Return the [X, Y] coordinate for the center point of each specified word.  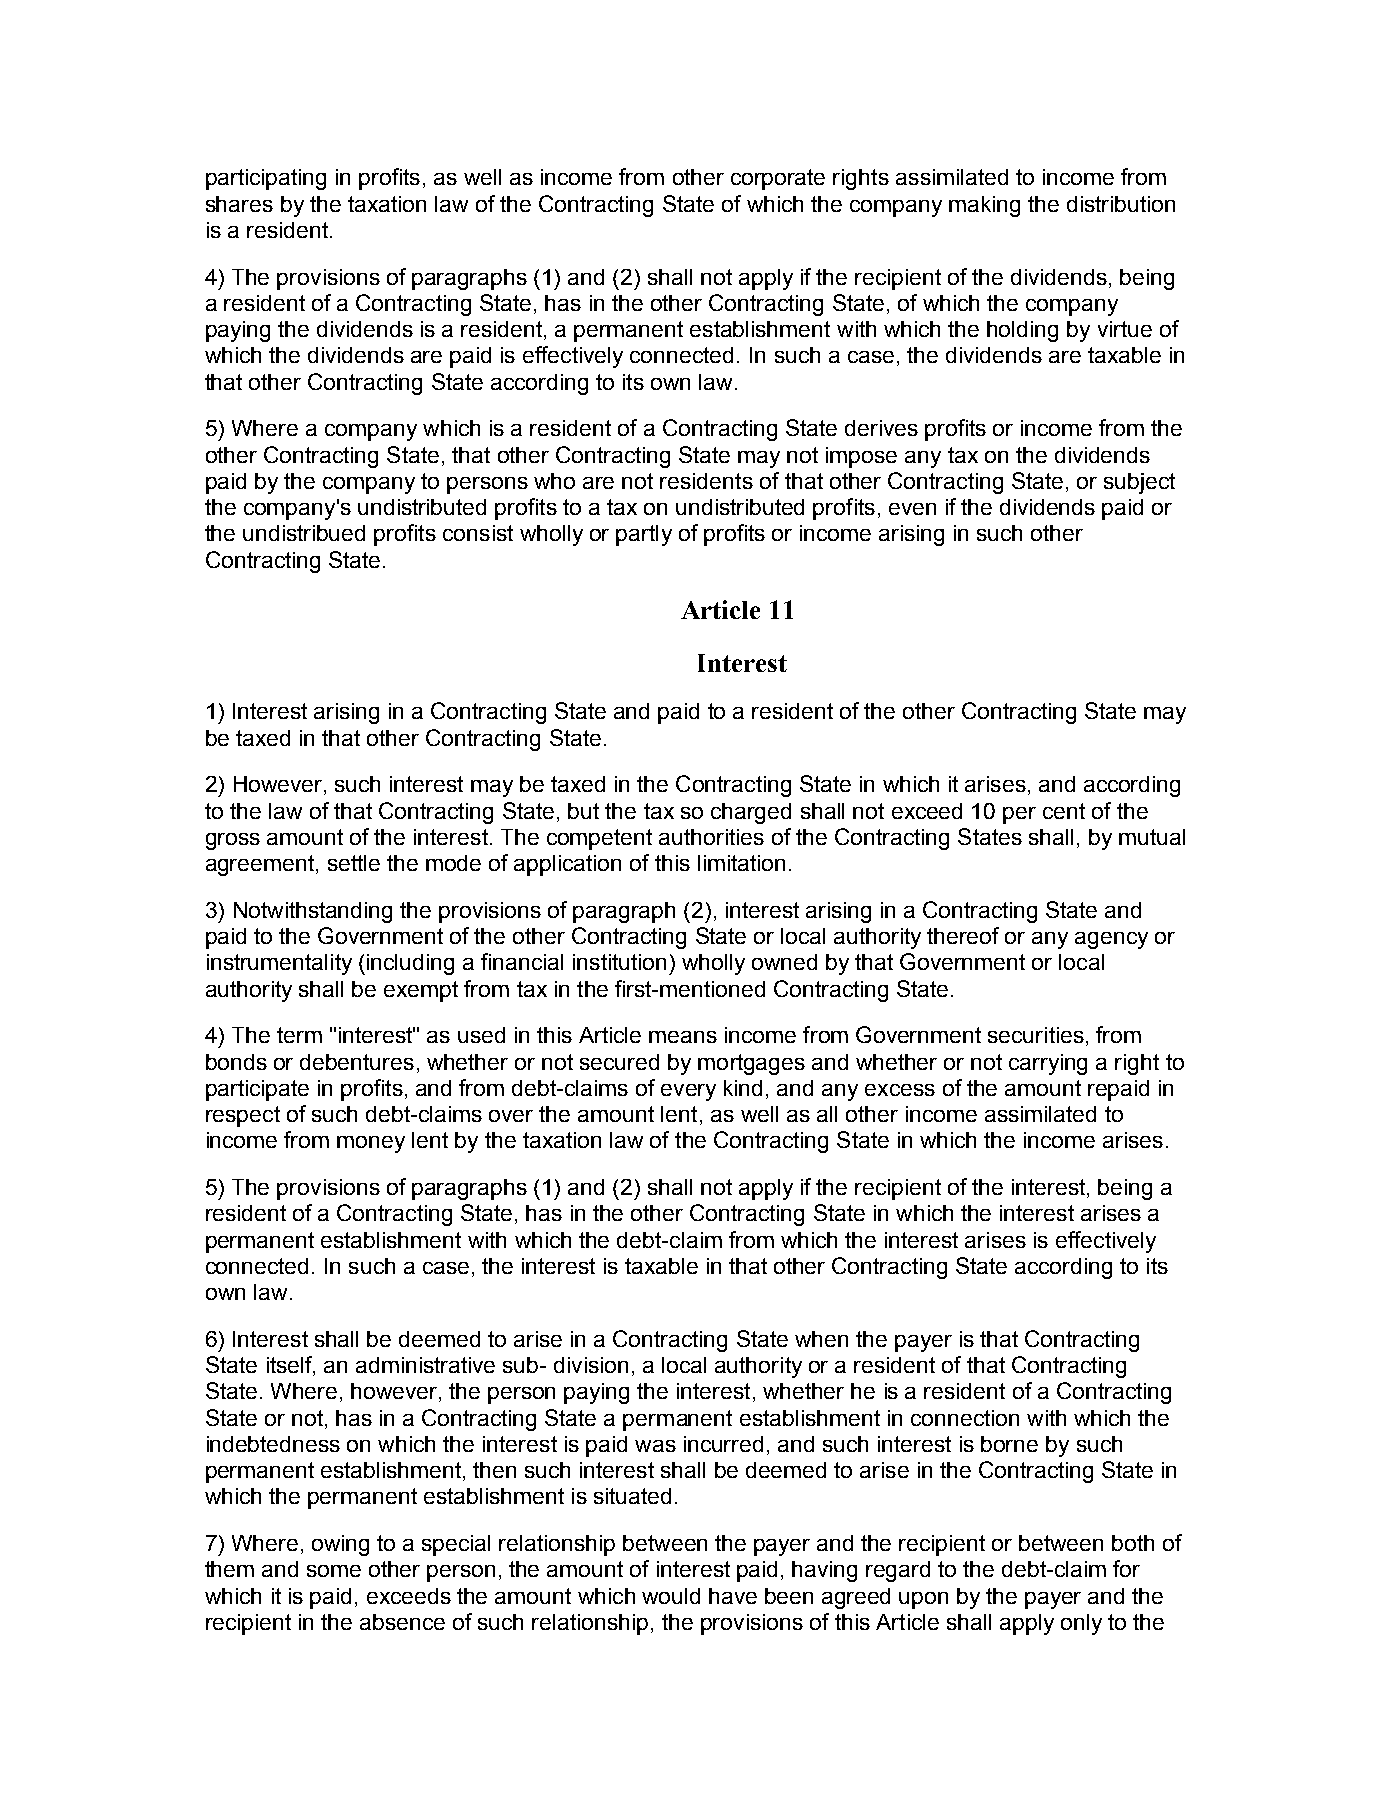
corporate [778, 179]
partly [644, 535]
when [821, 1339]
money [371, 1144]
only [1081, 1624]
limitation [741, 863]
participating [266, 179]
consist [478, 533]
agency [1111, 940]
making [984, 206]
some [334, 1571]
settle [354, 863]
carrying [1048, 1064]
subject [1139, 483]
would [671, 1596]
